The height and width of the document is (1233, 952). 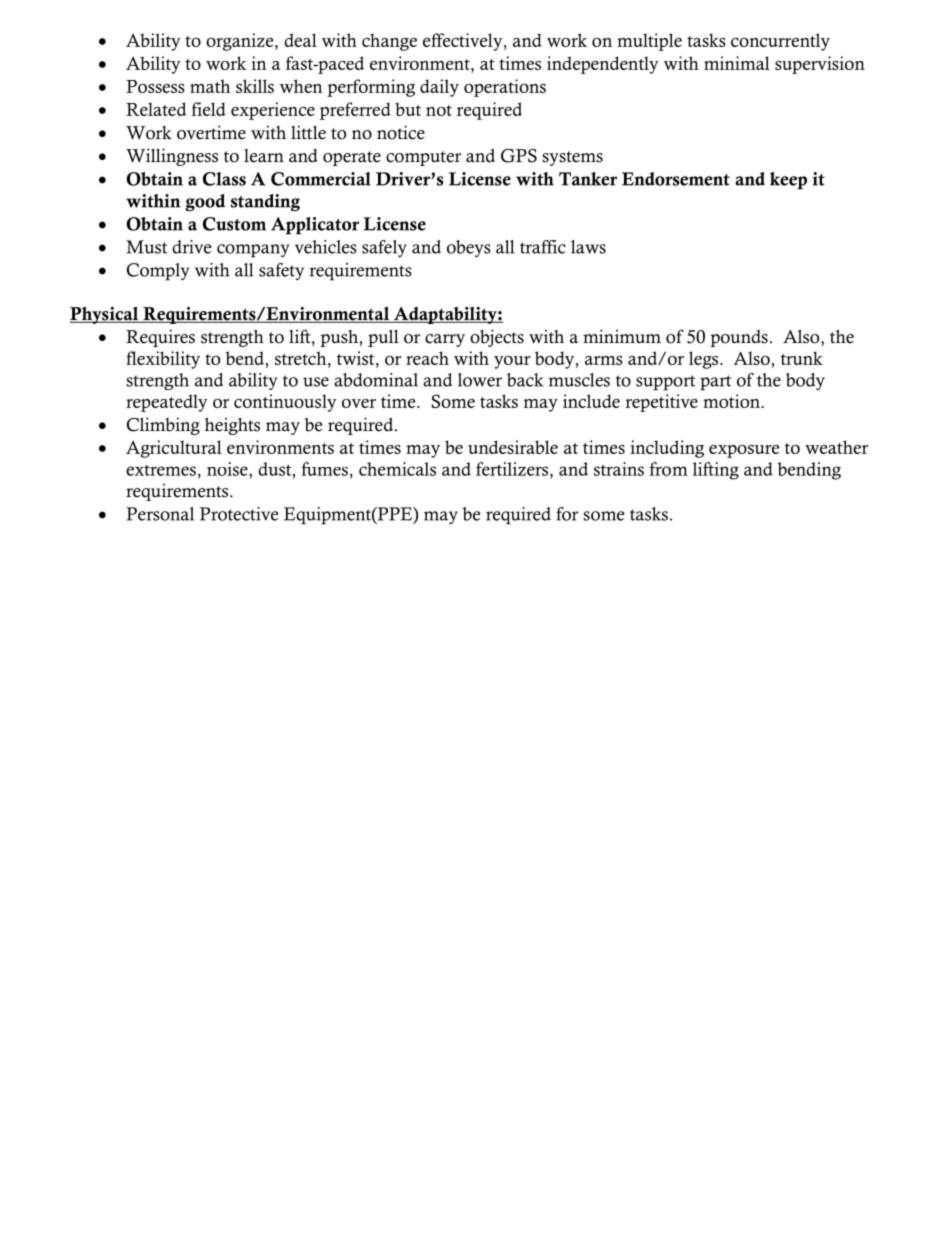 I want to click on pounds, so click(x=739, y=338).
